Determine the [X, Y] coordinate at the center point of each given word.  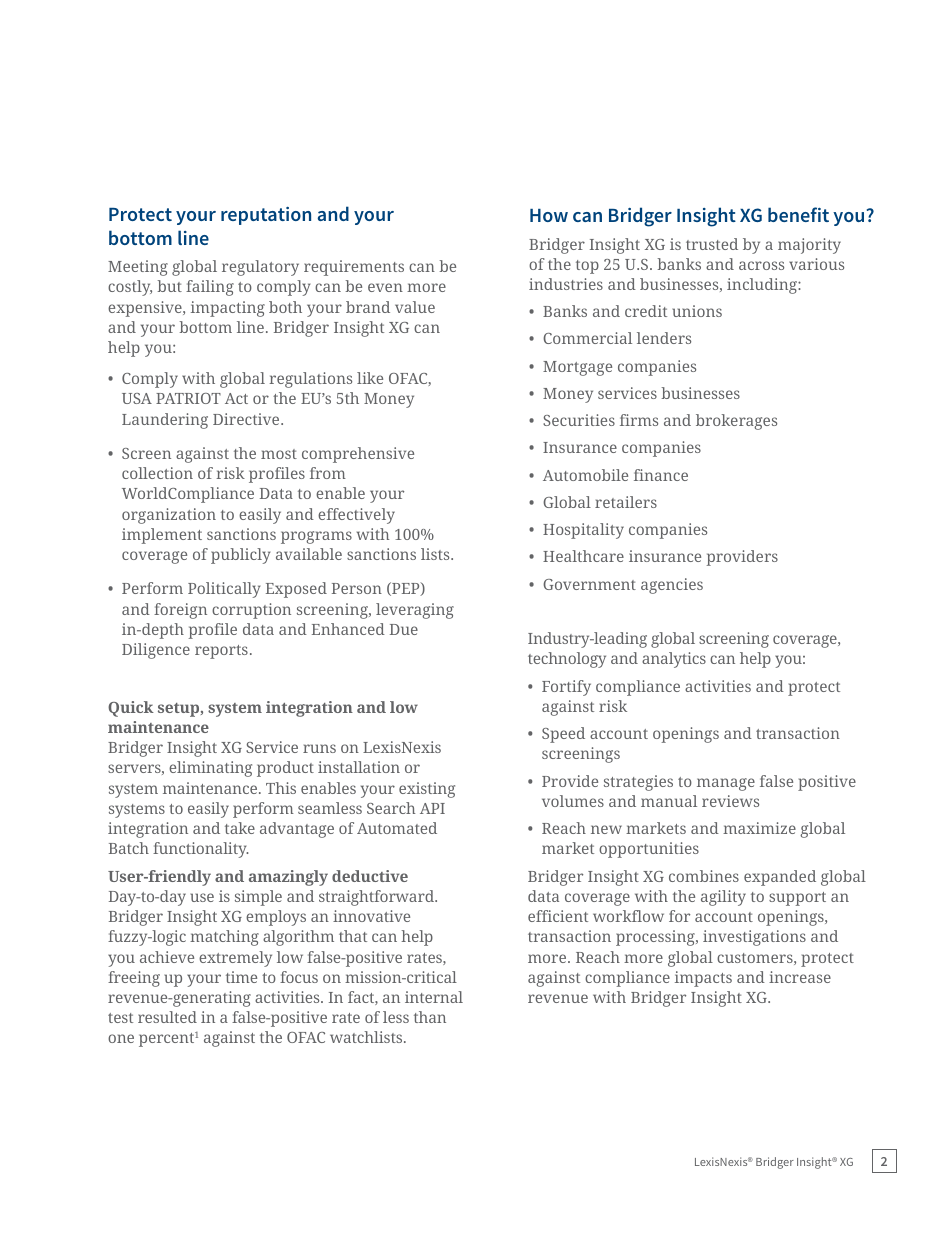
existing [427, 790]
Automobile [585, 475]
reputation [266, 216]
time [241, 977]
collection [157, 473]
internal [434, 997]
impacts [703, 979]
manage [726, 784]
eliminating [210, 769]
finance [661, 475]
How [549, 215]
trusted [712, 244]
